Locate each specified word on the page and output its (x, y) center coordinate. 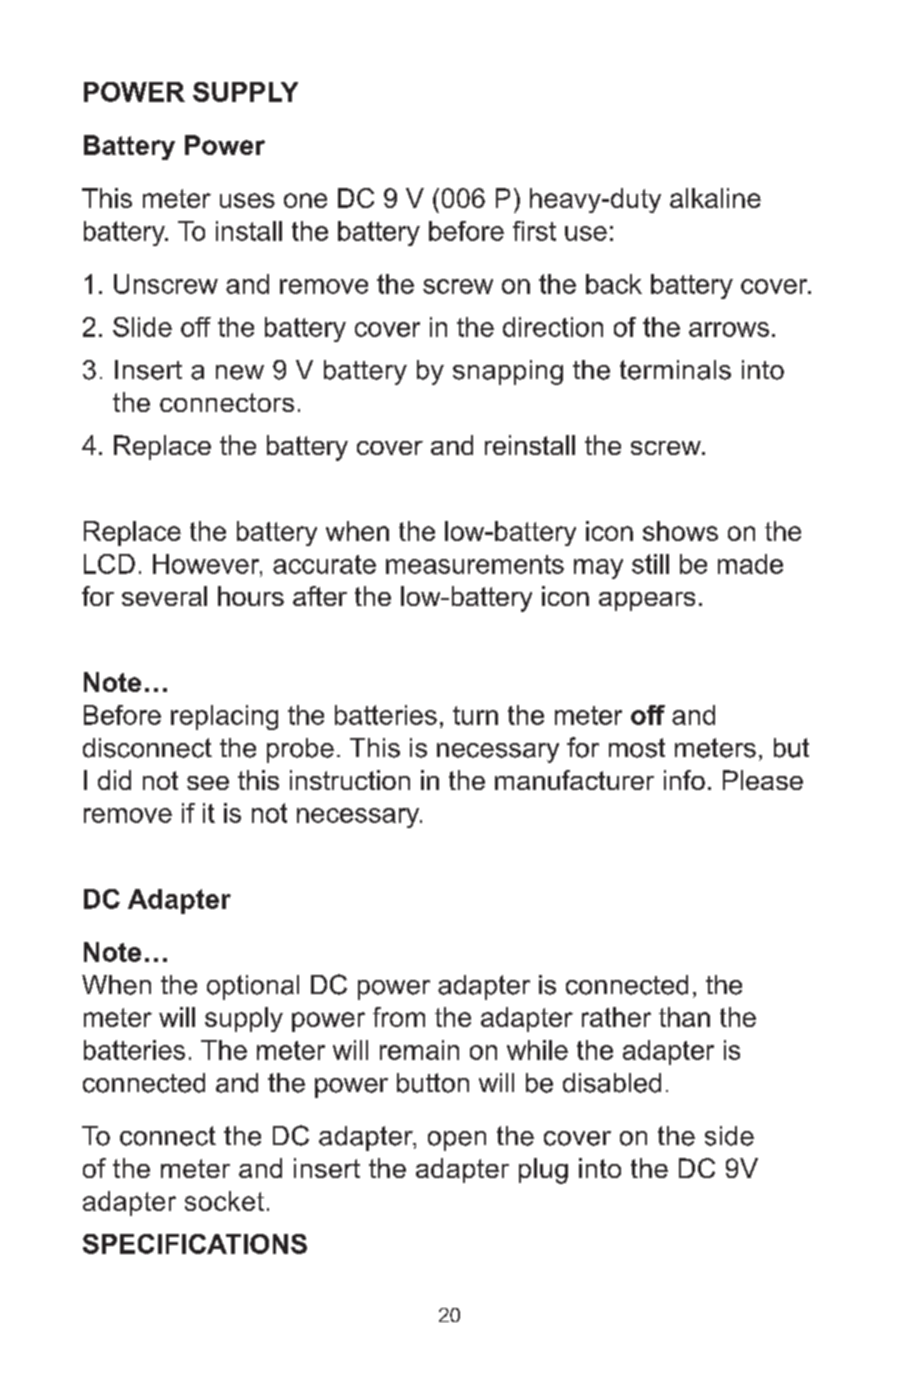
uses (247, 200)
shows (680, 531)
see (208, 783)
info (684, 780)
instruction (350, 780)
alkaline (715, 198)
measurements (475, 564)
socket (224, 1201)
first (534, 231)
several (164, 596)
